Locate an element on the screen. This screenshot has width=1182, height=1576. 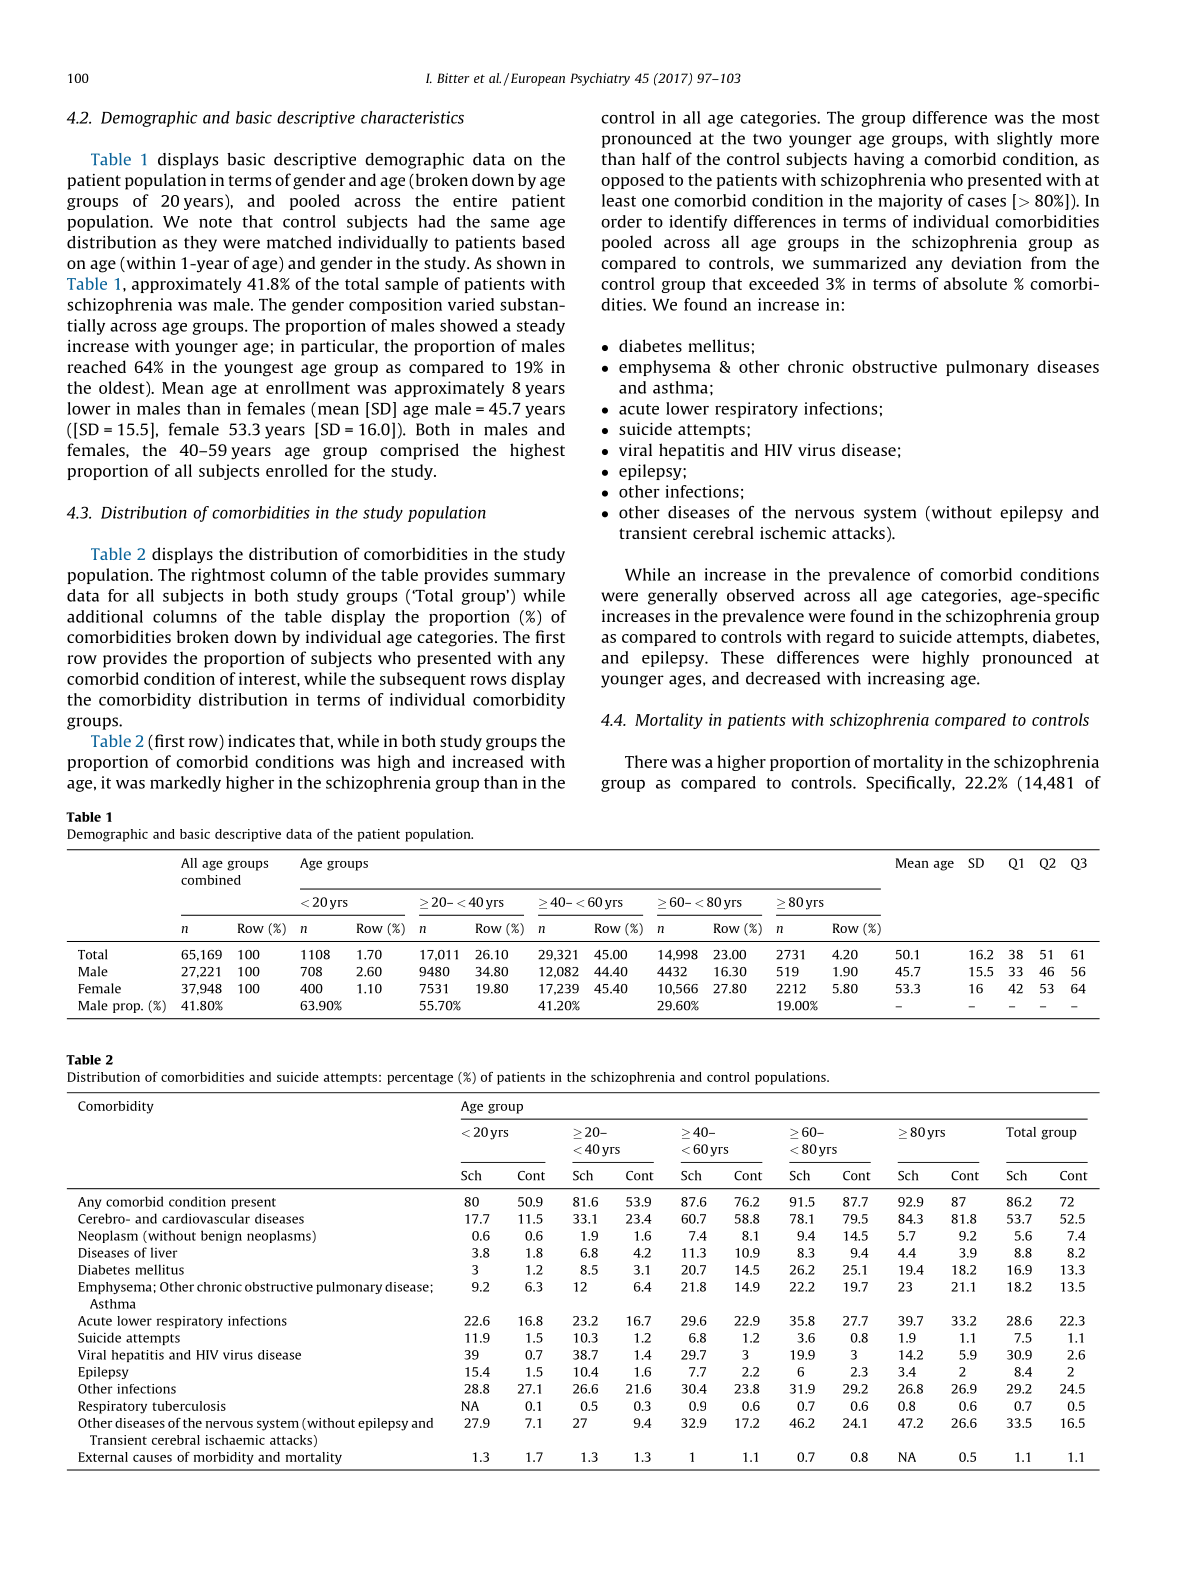
increasing is located at coordinates (906, 680).
